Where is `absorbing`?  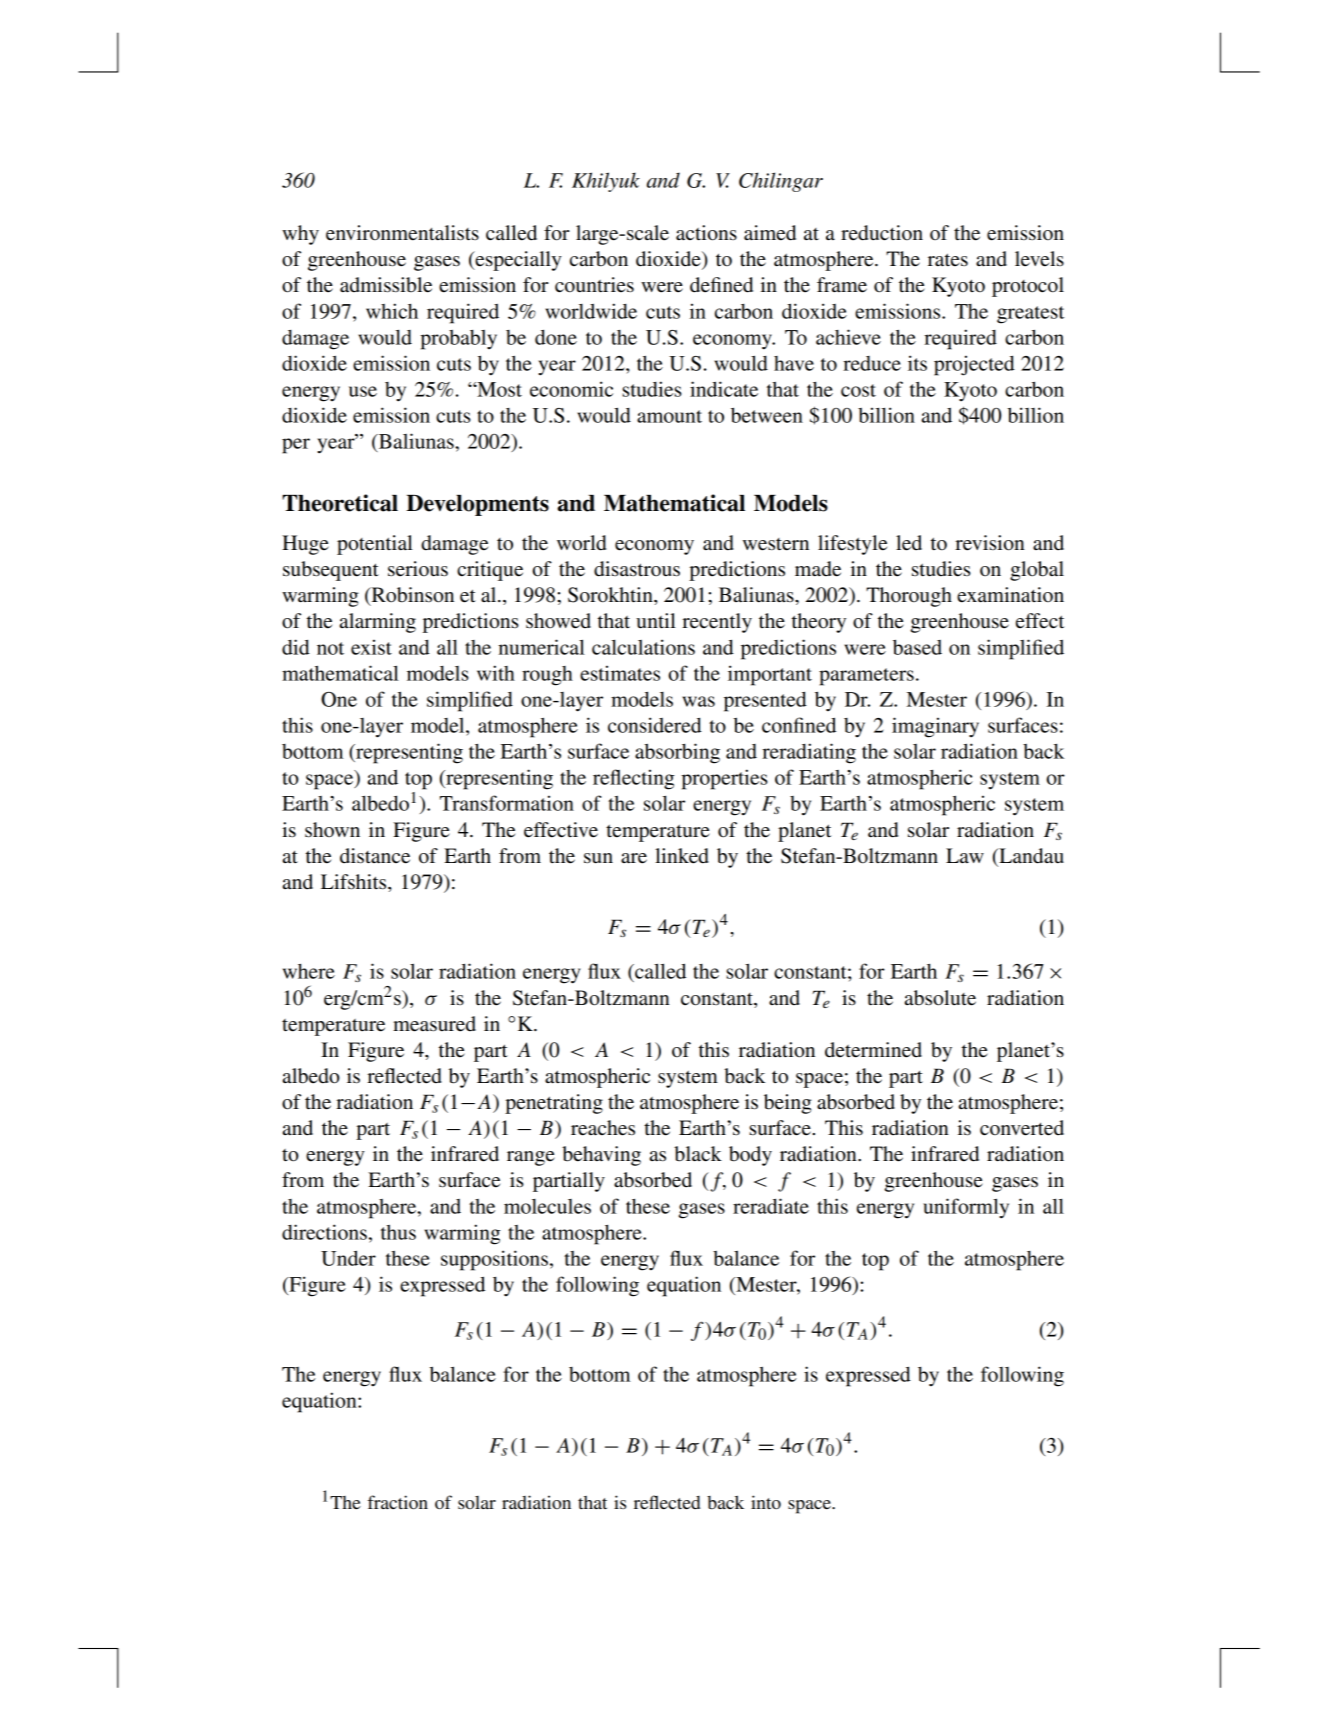 absorbing is located at coordinates (677, 753).
